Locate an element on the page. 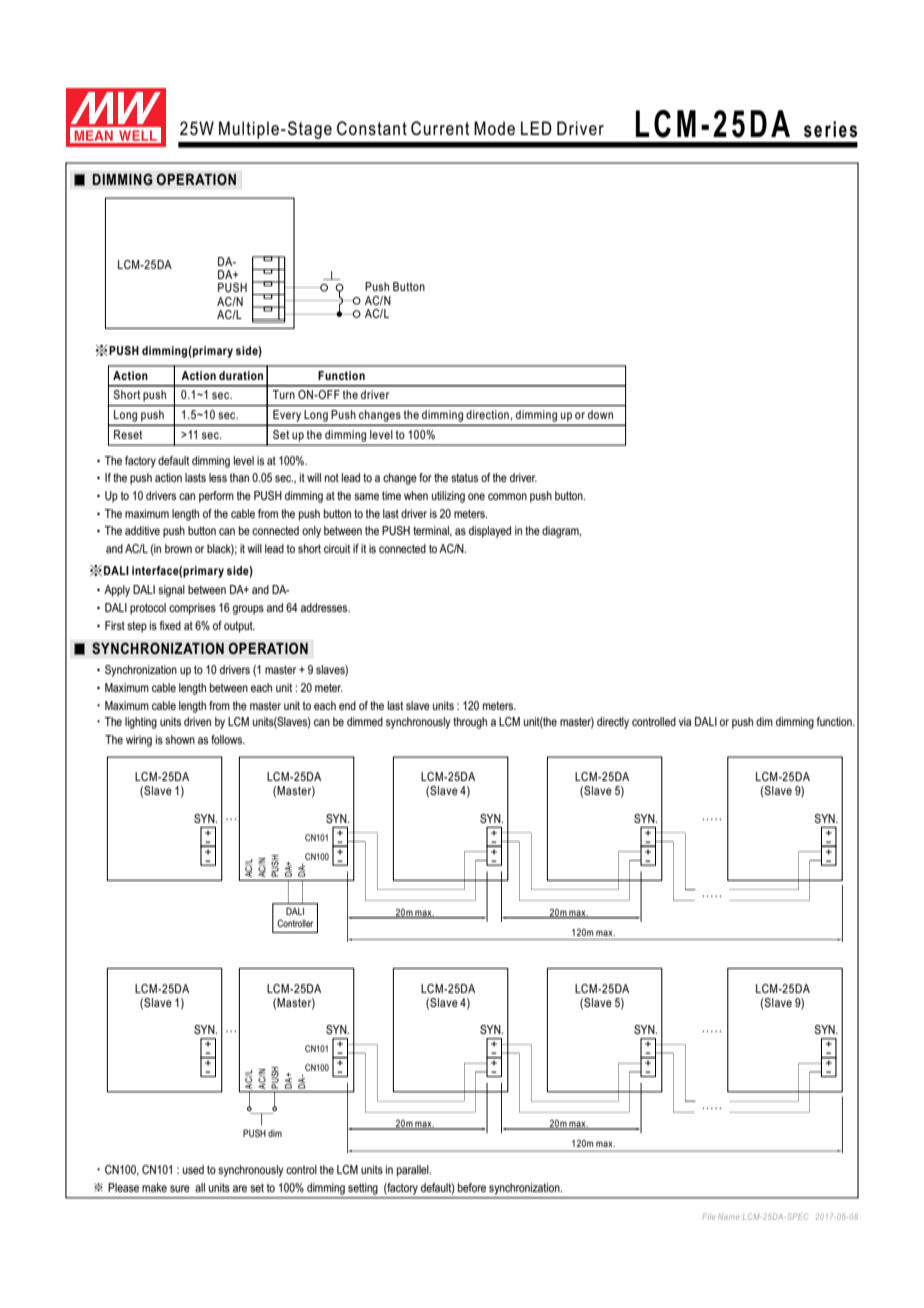 The height and width of the document is (1308, 924). File is located at coordinates (709, 1216).
